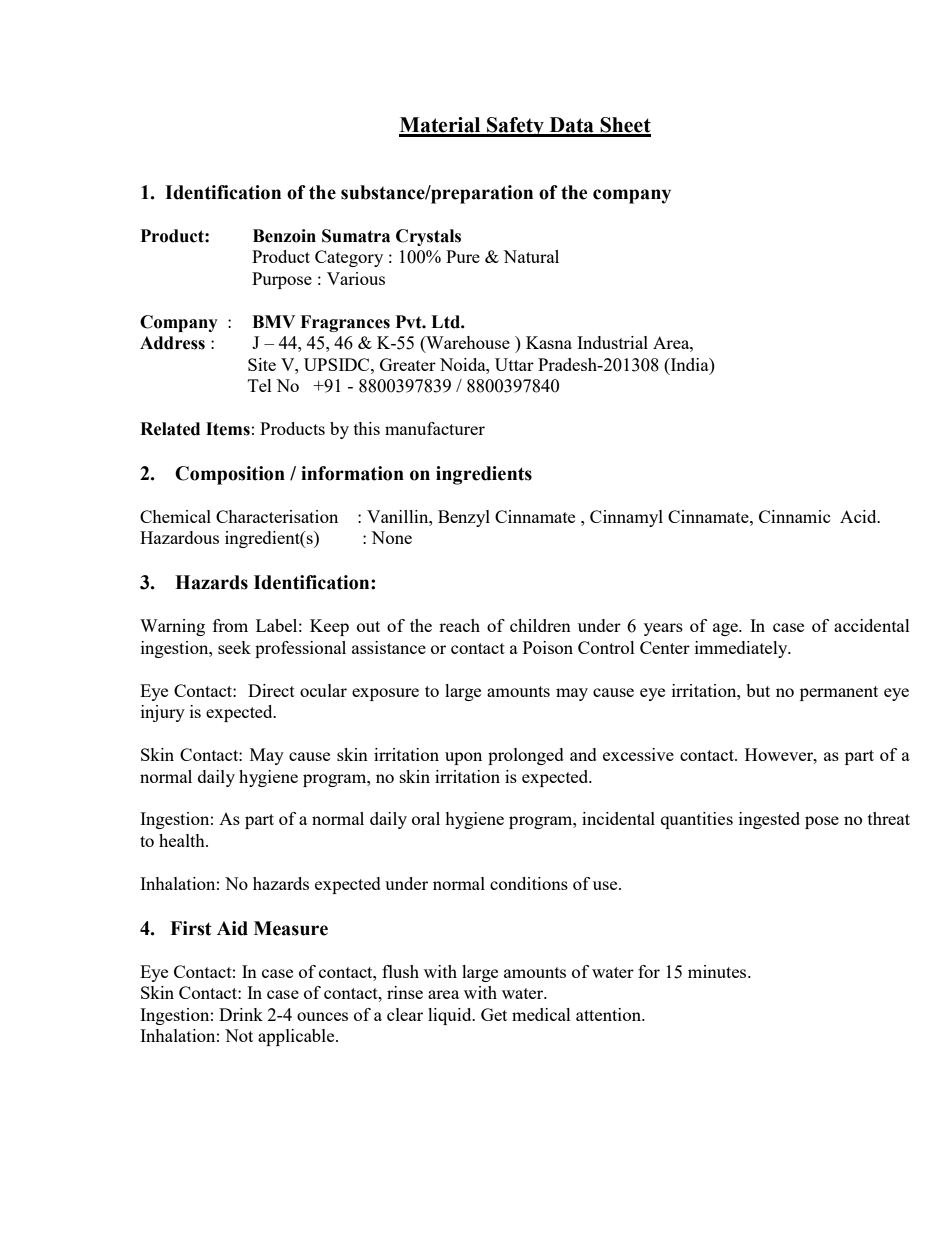  Describe the element at coordinates (241, 1014) in the screenshot. I see `Drink` at that location.
